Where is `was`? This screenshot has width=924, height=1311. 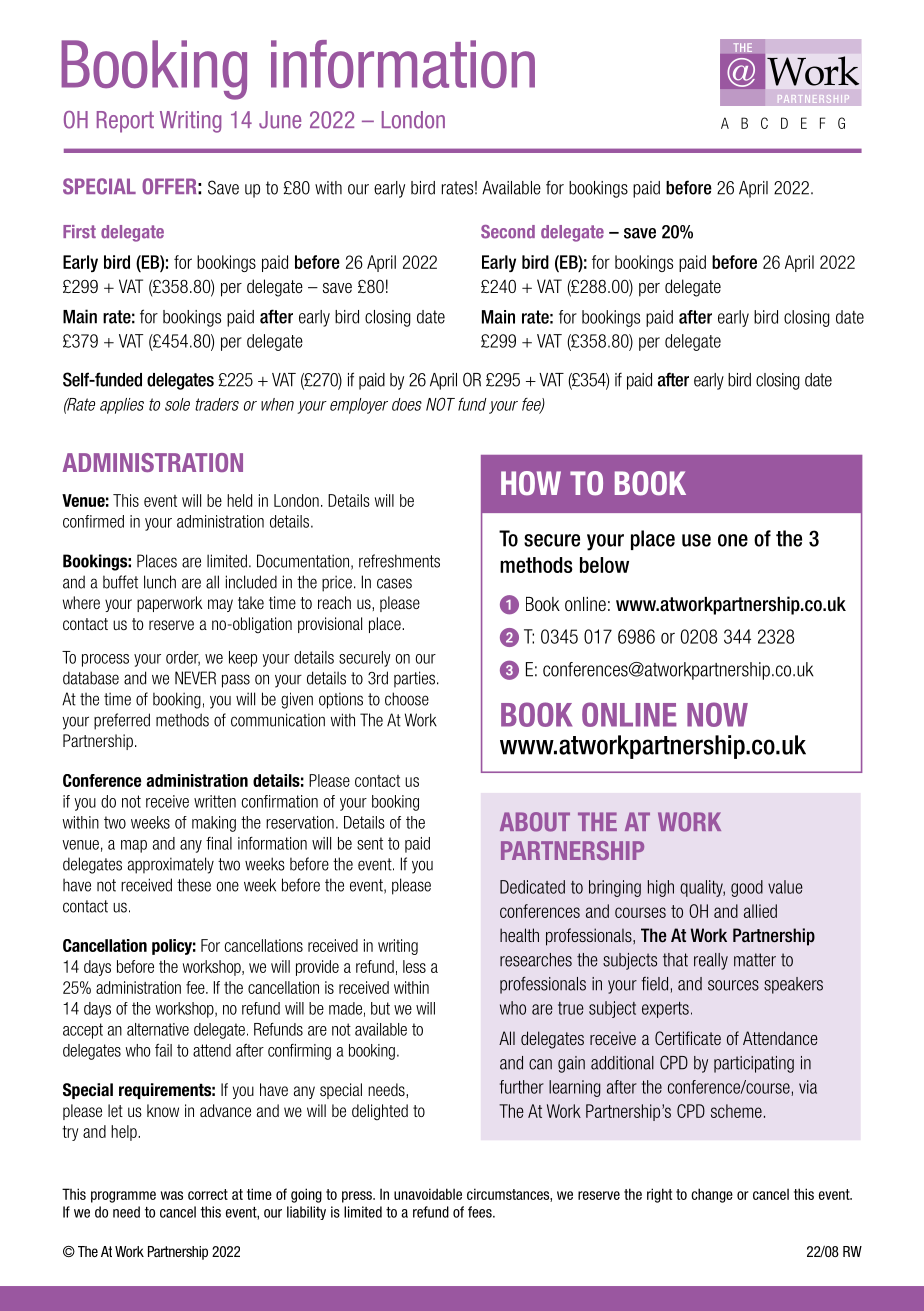
was is located at coordinates (172, 1195).
